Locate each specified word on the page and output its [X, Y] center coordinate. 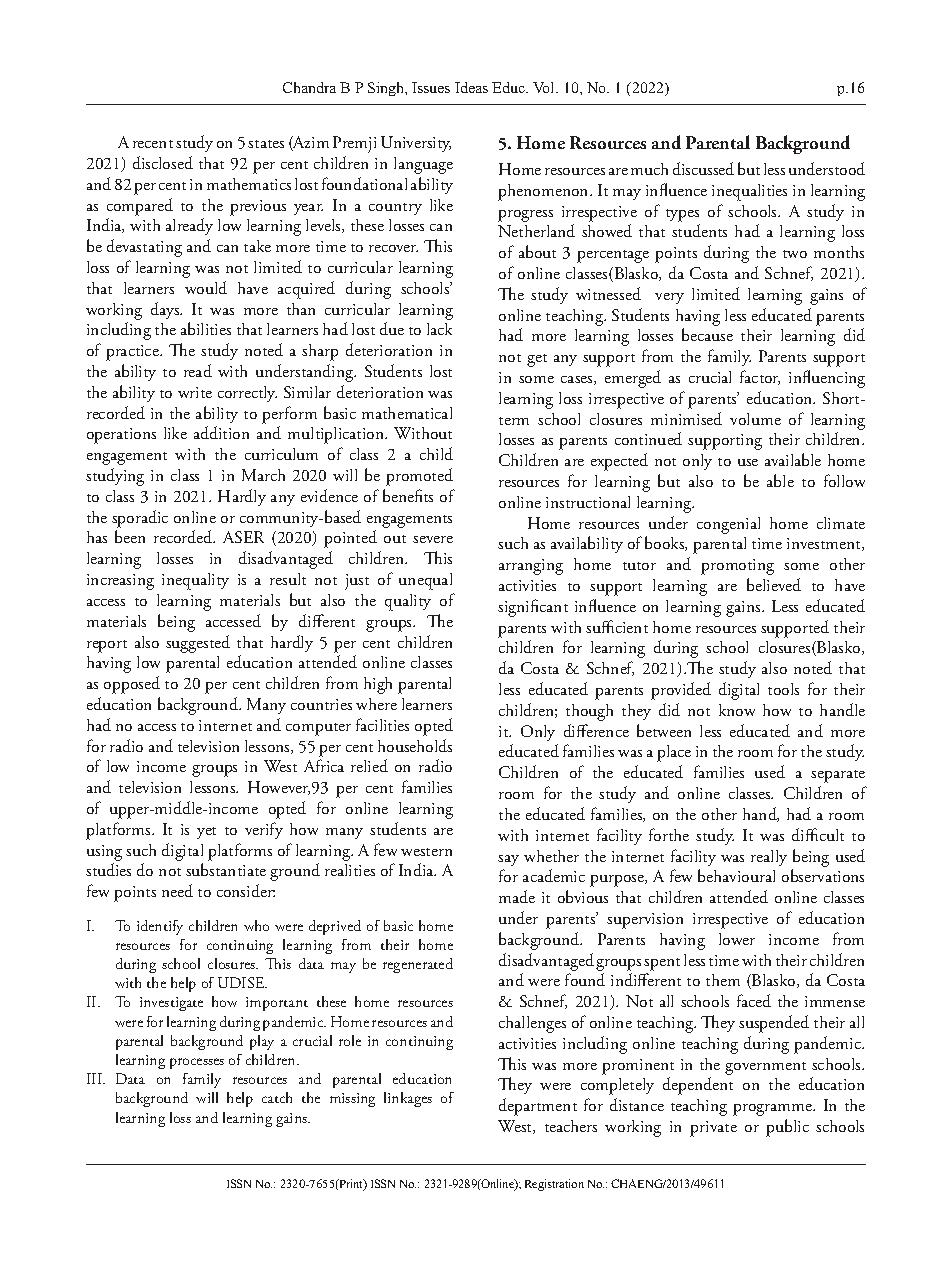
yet [206, 833]
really [769, 858]
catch [277, 1097]
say [508, 860]
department [538, 1107]
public [787, 1128]
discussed [703, 168]
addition [221, 432]
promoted [419, 477]
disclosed [163, 162]
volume [755, 419]
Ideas [471, 87]
